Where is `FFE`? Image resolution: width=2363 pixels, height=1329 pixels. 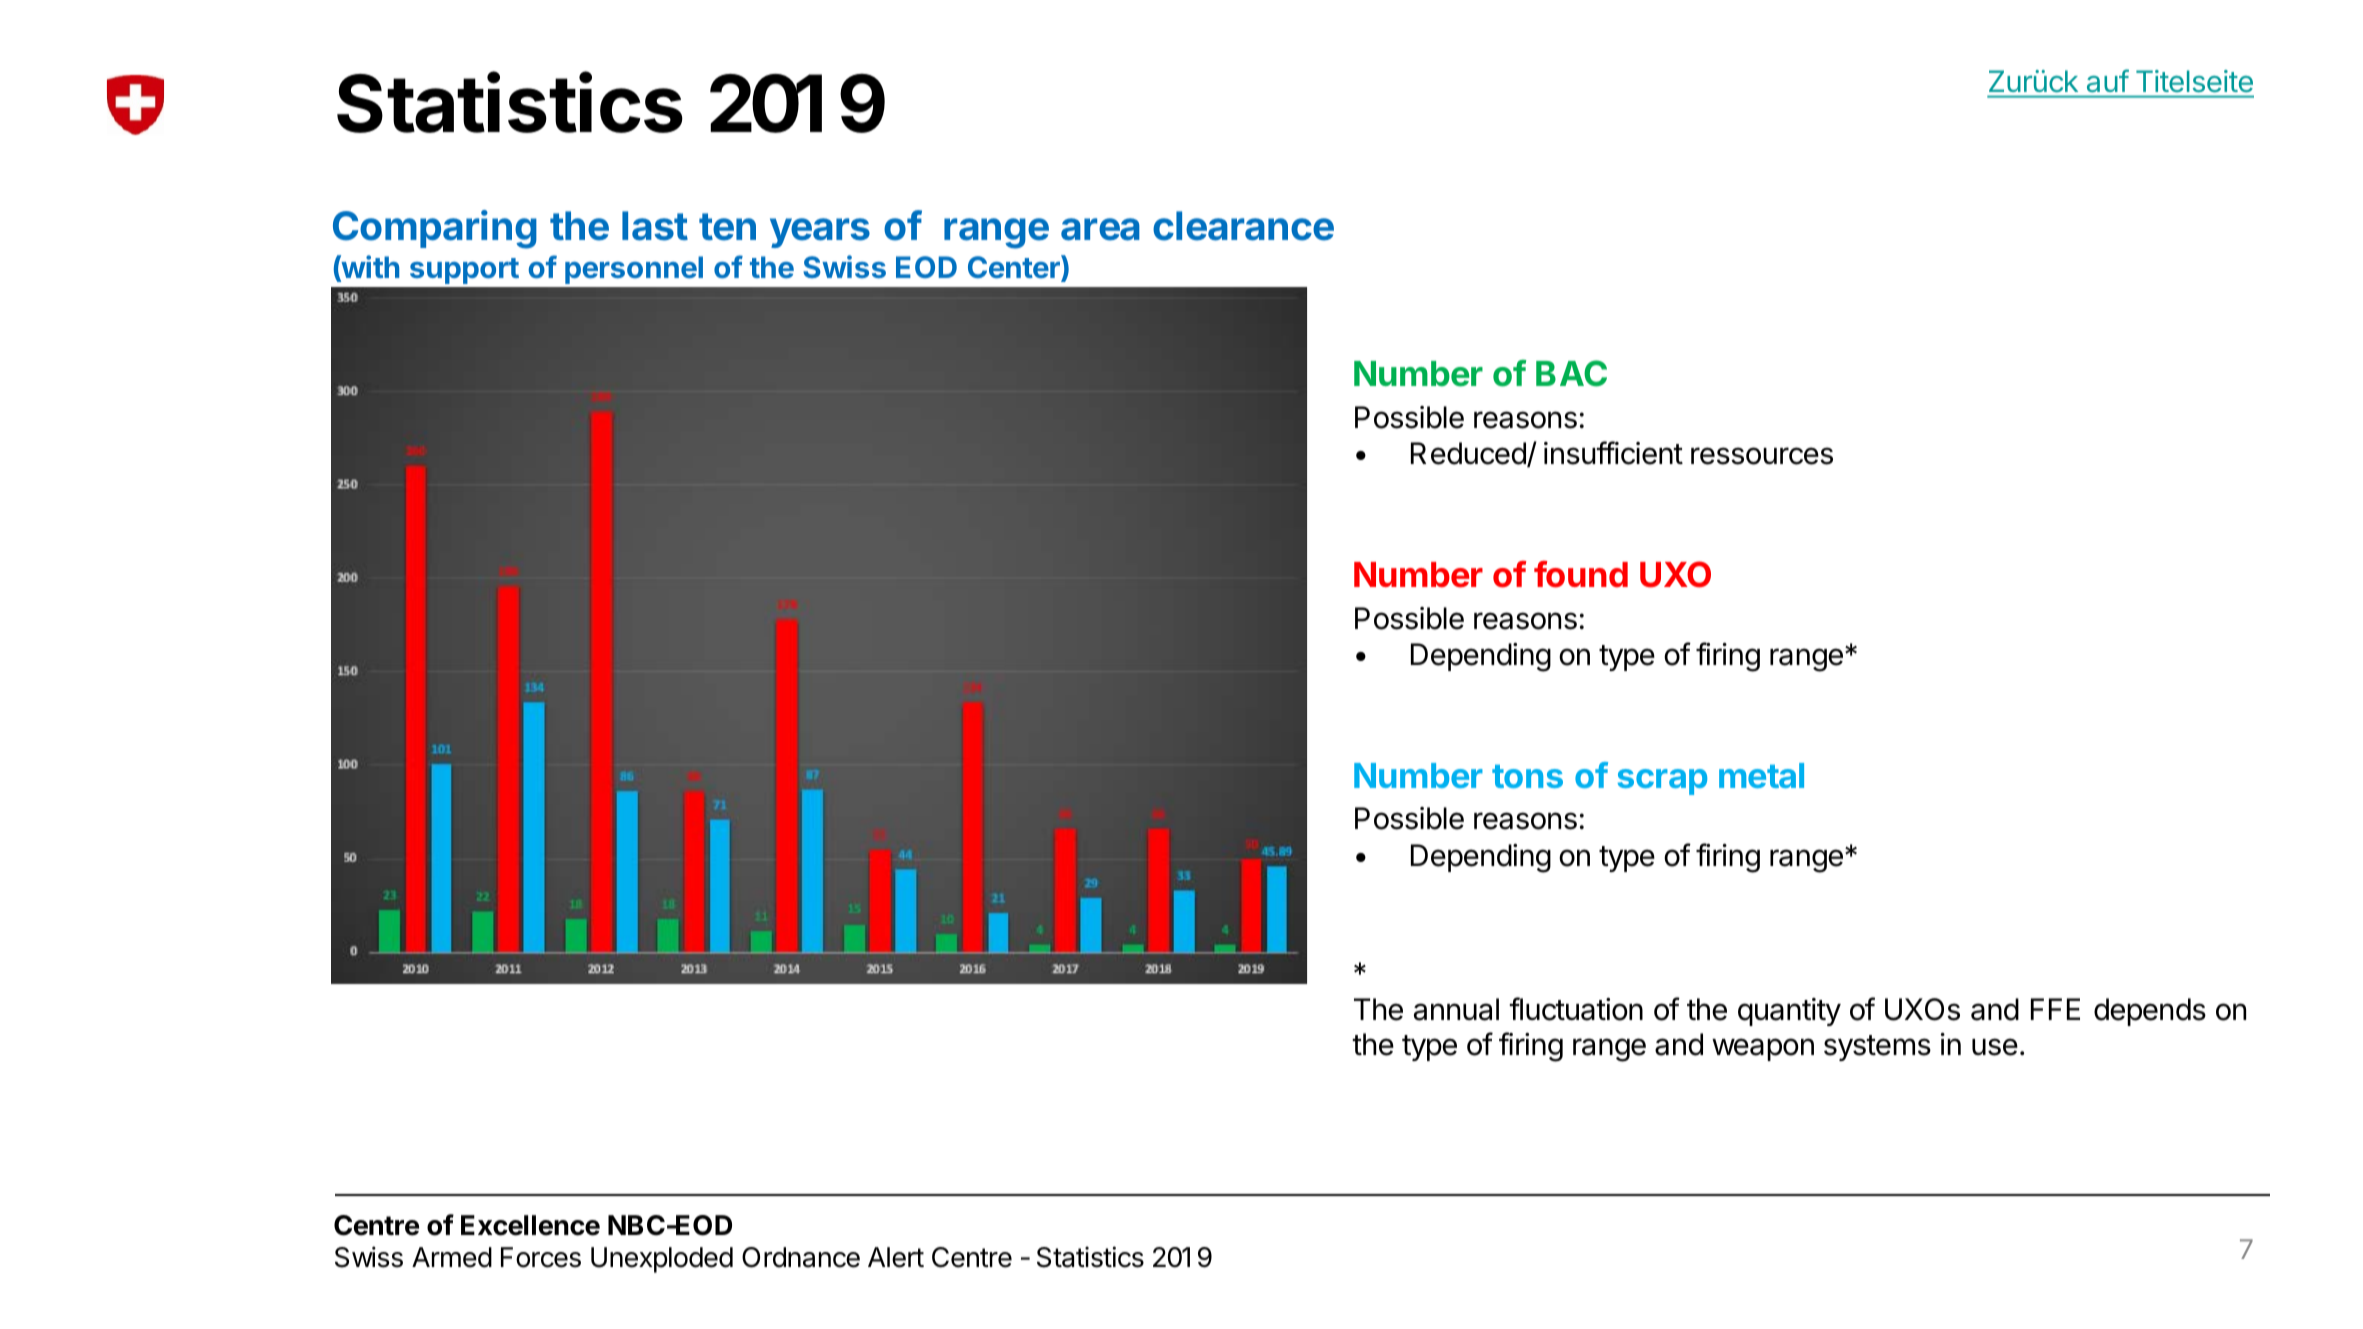
FFE is located at coordinates (2055, 1009).
